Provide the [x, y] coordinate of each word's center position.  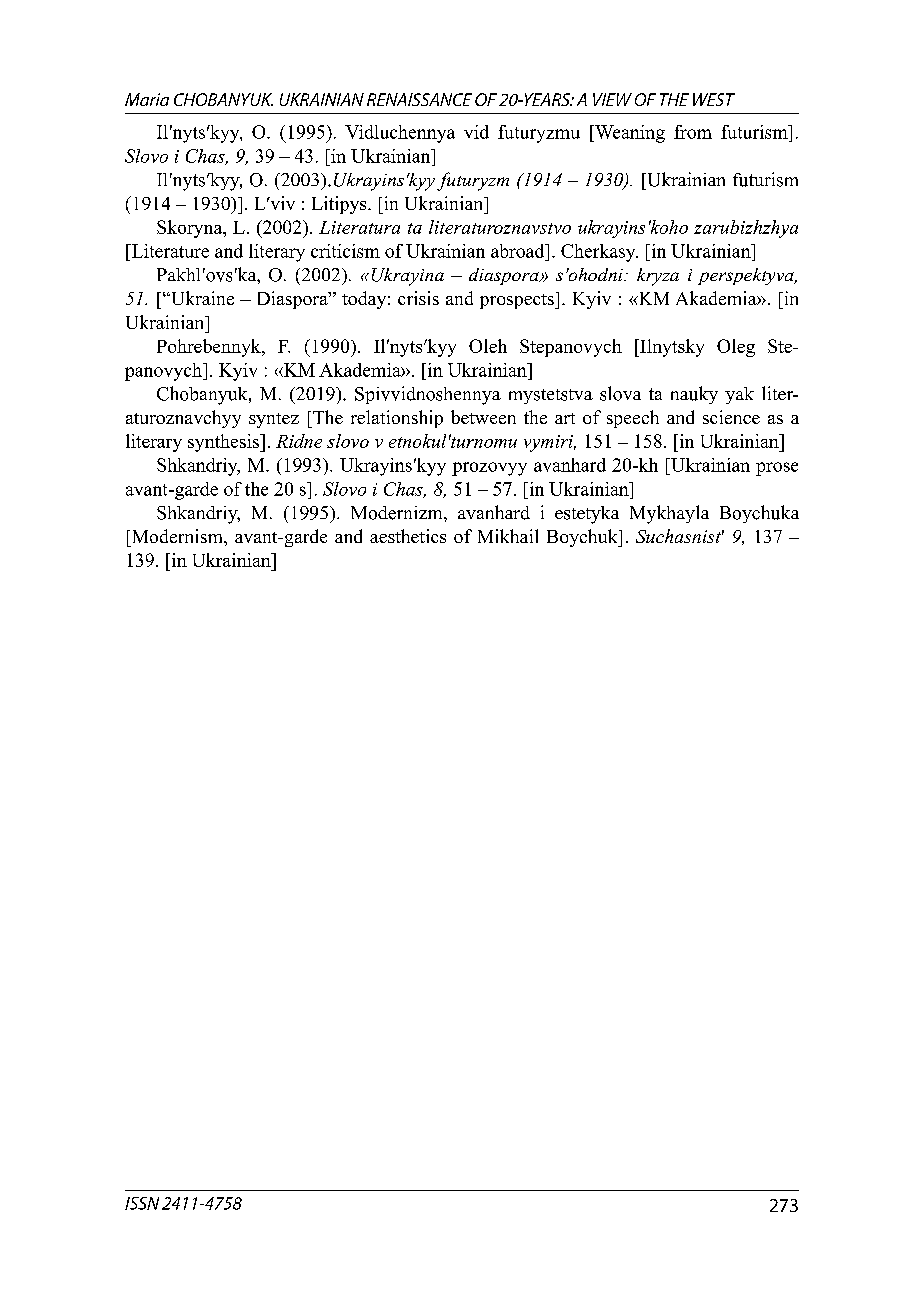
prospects [518, 301]
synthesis [225, 443]
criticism [345, 251]
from [693, 132]
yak [739, 395]
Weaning [629, 134]
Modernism [177, 536]
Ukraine [201, 298]
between [483, 417]
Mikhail [508, 536]
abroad [519, 251]
